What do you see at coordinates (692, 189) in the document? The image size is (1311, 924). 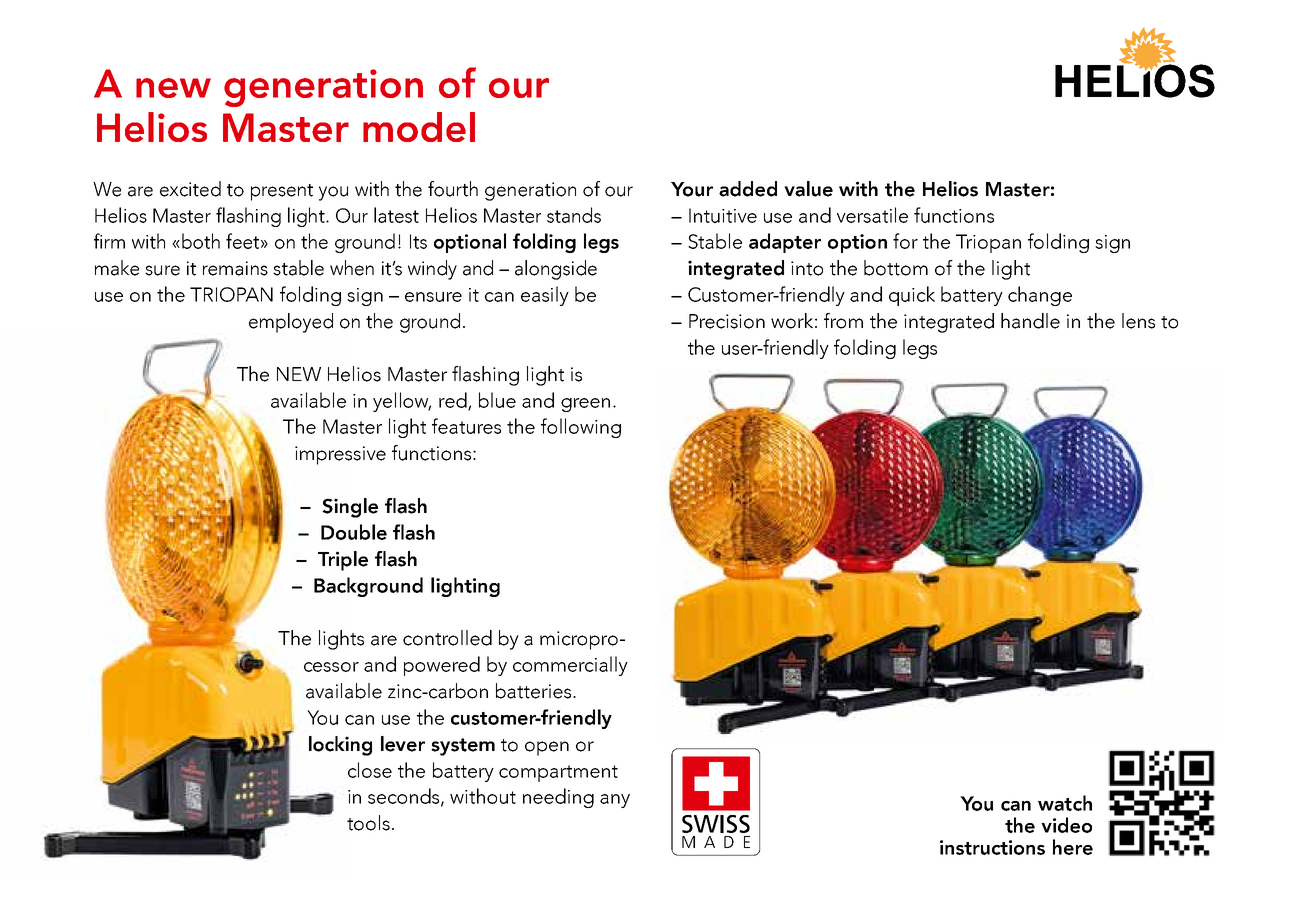 I see `Your` at bounding box center [692, 189].
